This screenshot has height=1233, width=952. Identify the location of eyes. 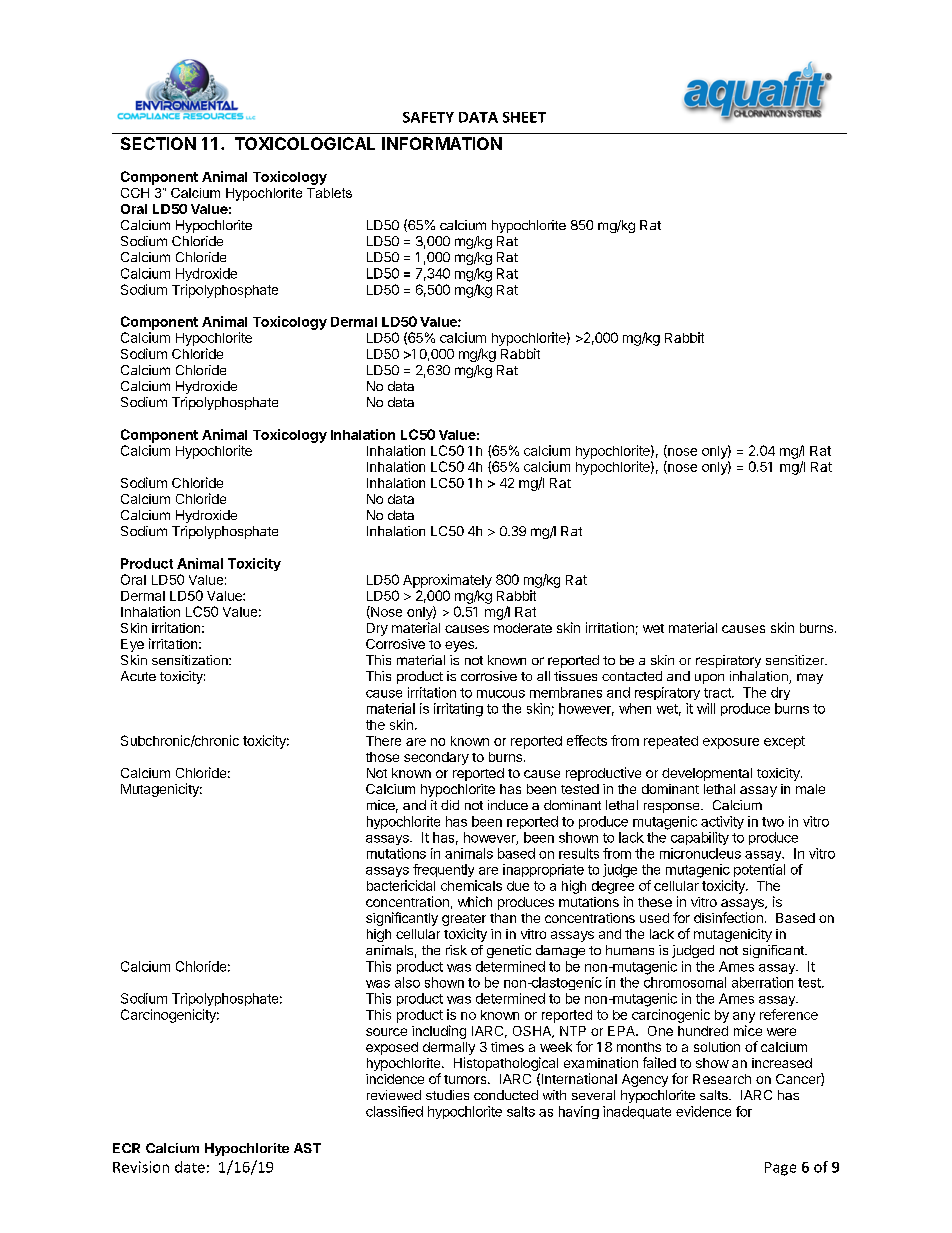
(460, 646).
